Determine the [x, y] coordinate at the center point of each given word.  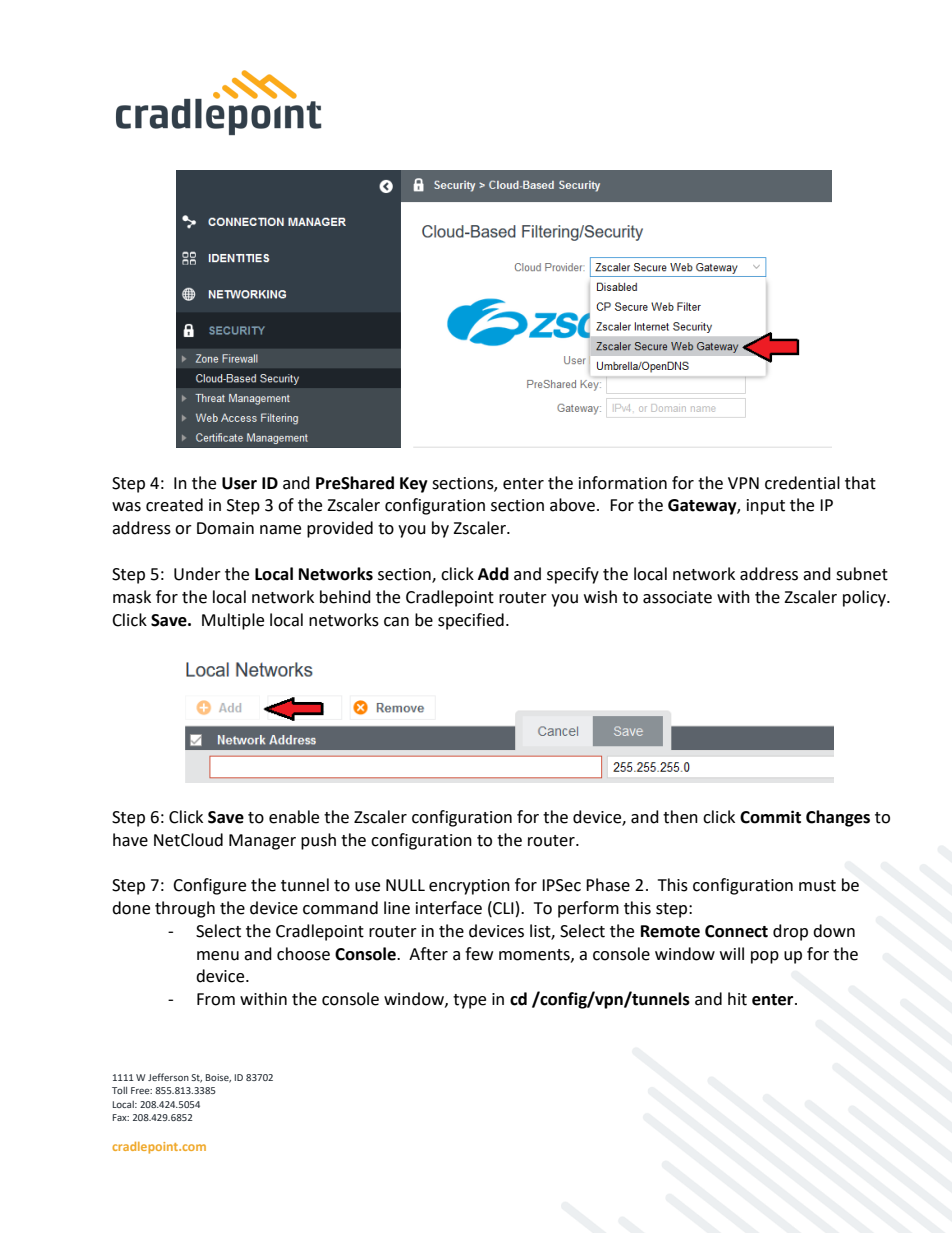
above [572, 505]
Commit [770, 817]
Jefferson [168, 1077]
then [680, 817]
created [174, 505]
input [766, 507]
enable [294, 817]
